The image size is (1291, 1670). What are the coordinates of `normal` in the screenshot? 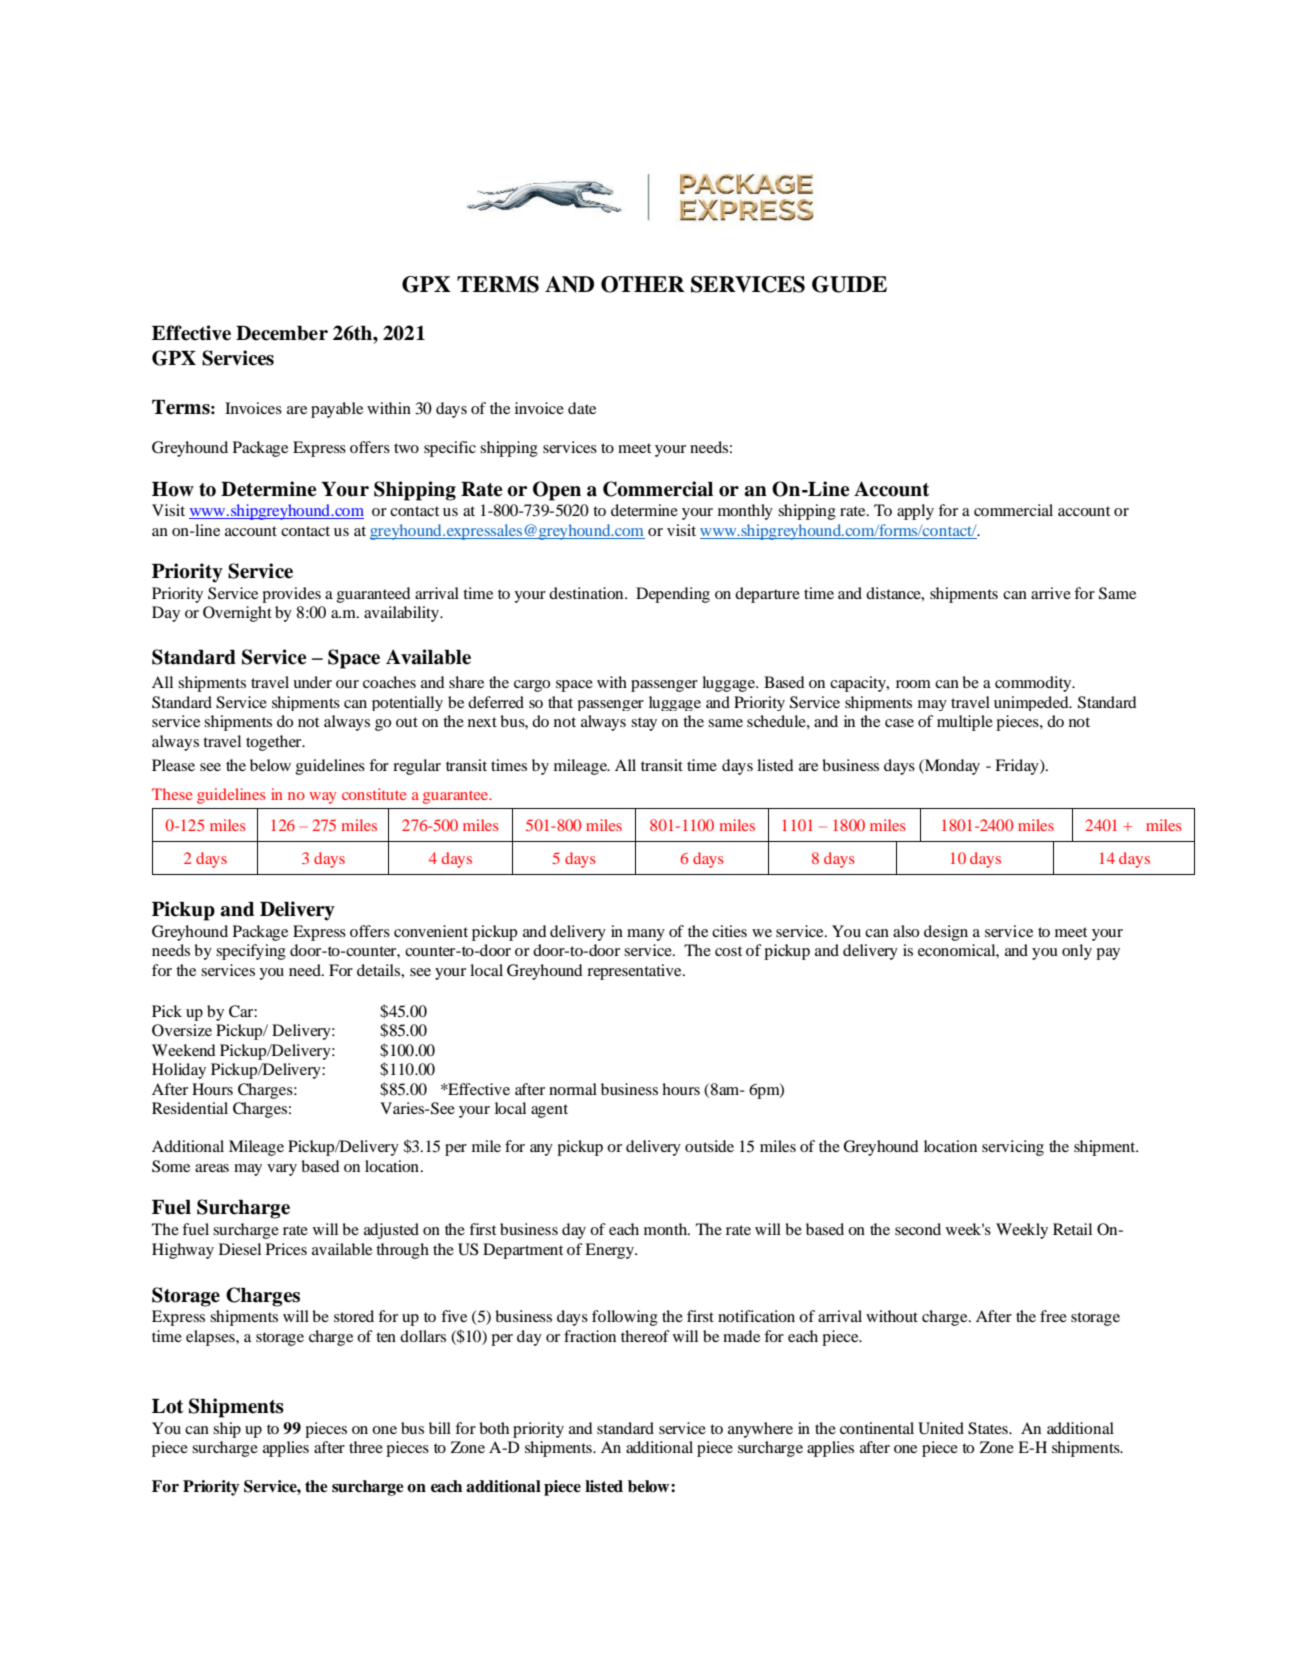 It's located at (573, 1089).
